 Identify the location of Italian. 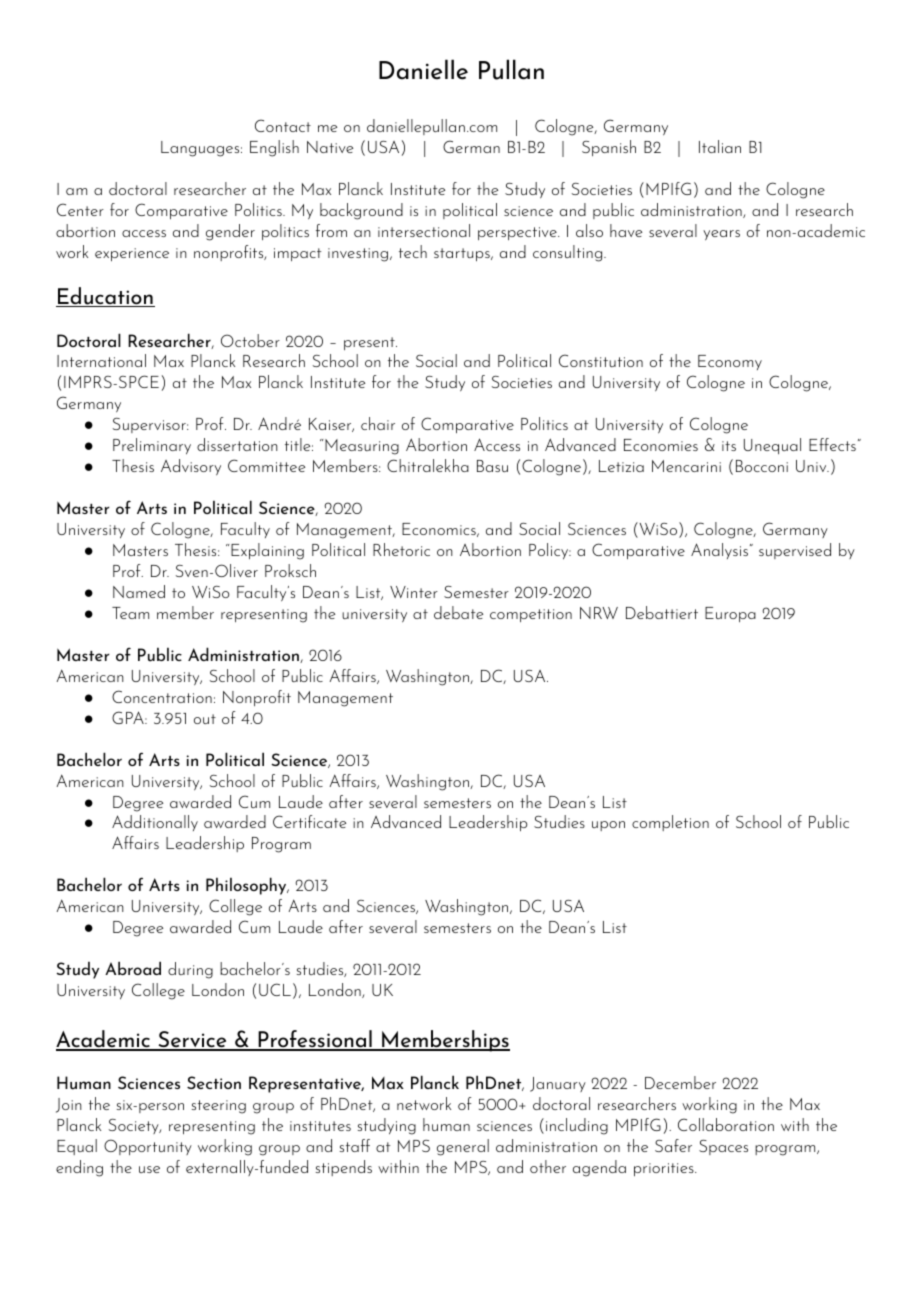
(720, 146).
